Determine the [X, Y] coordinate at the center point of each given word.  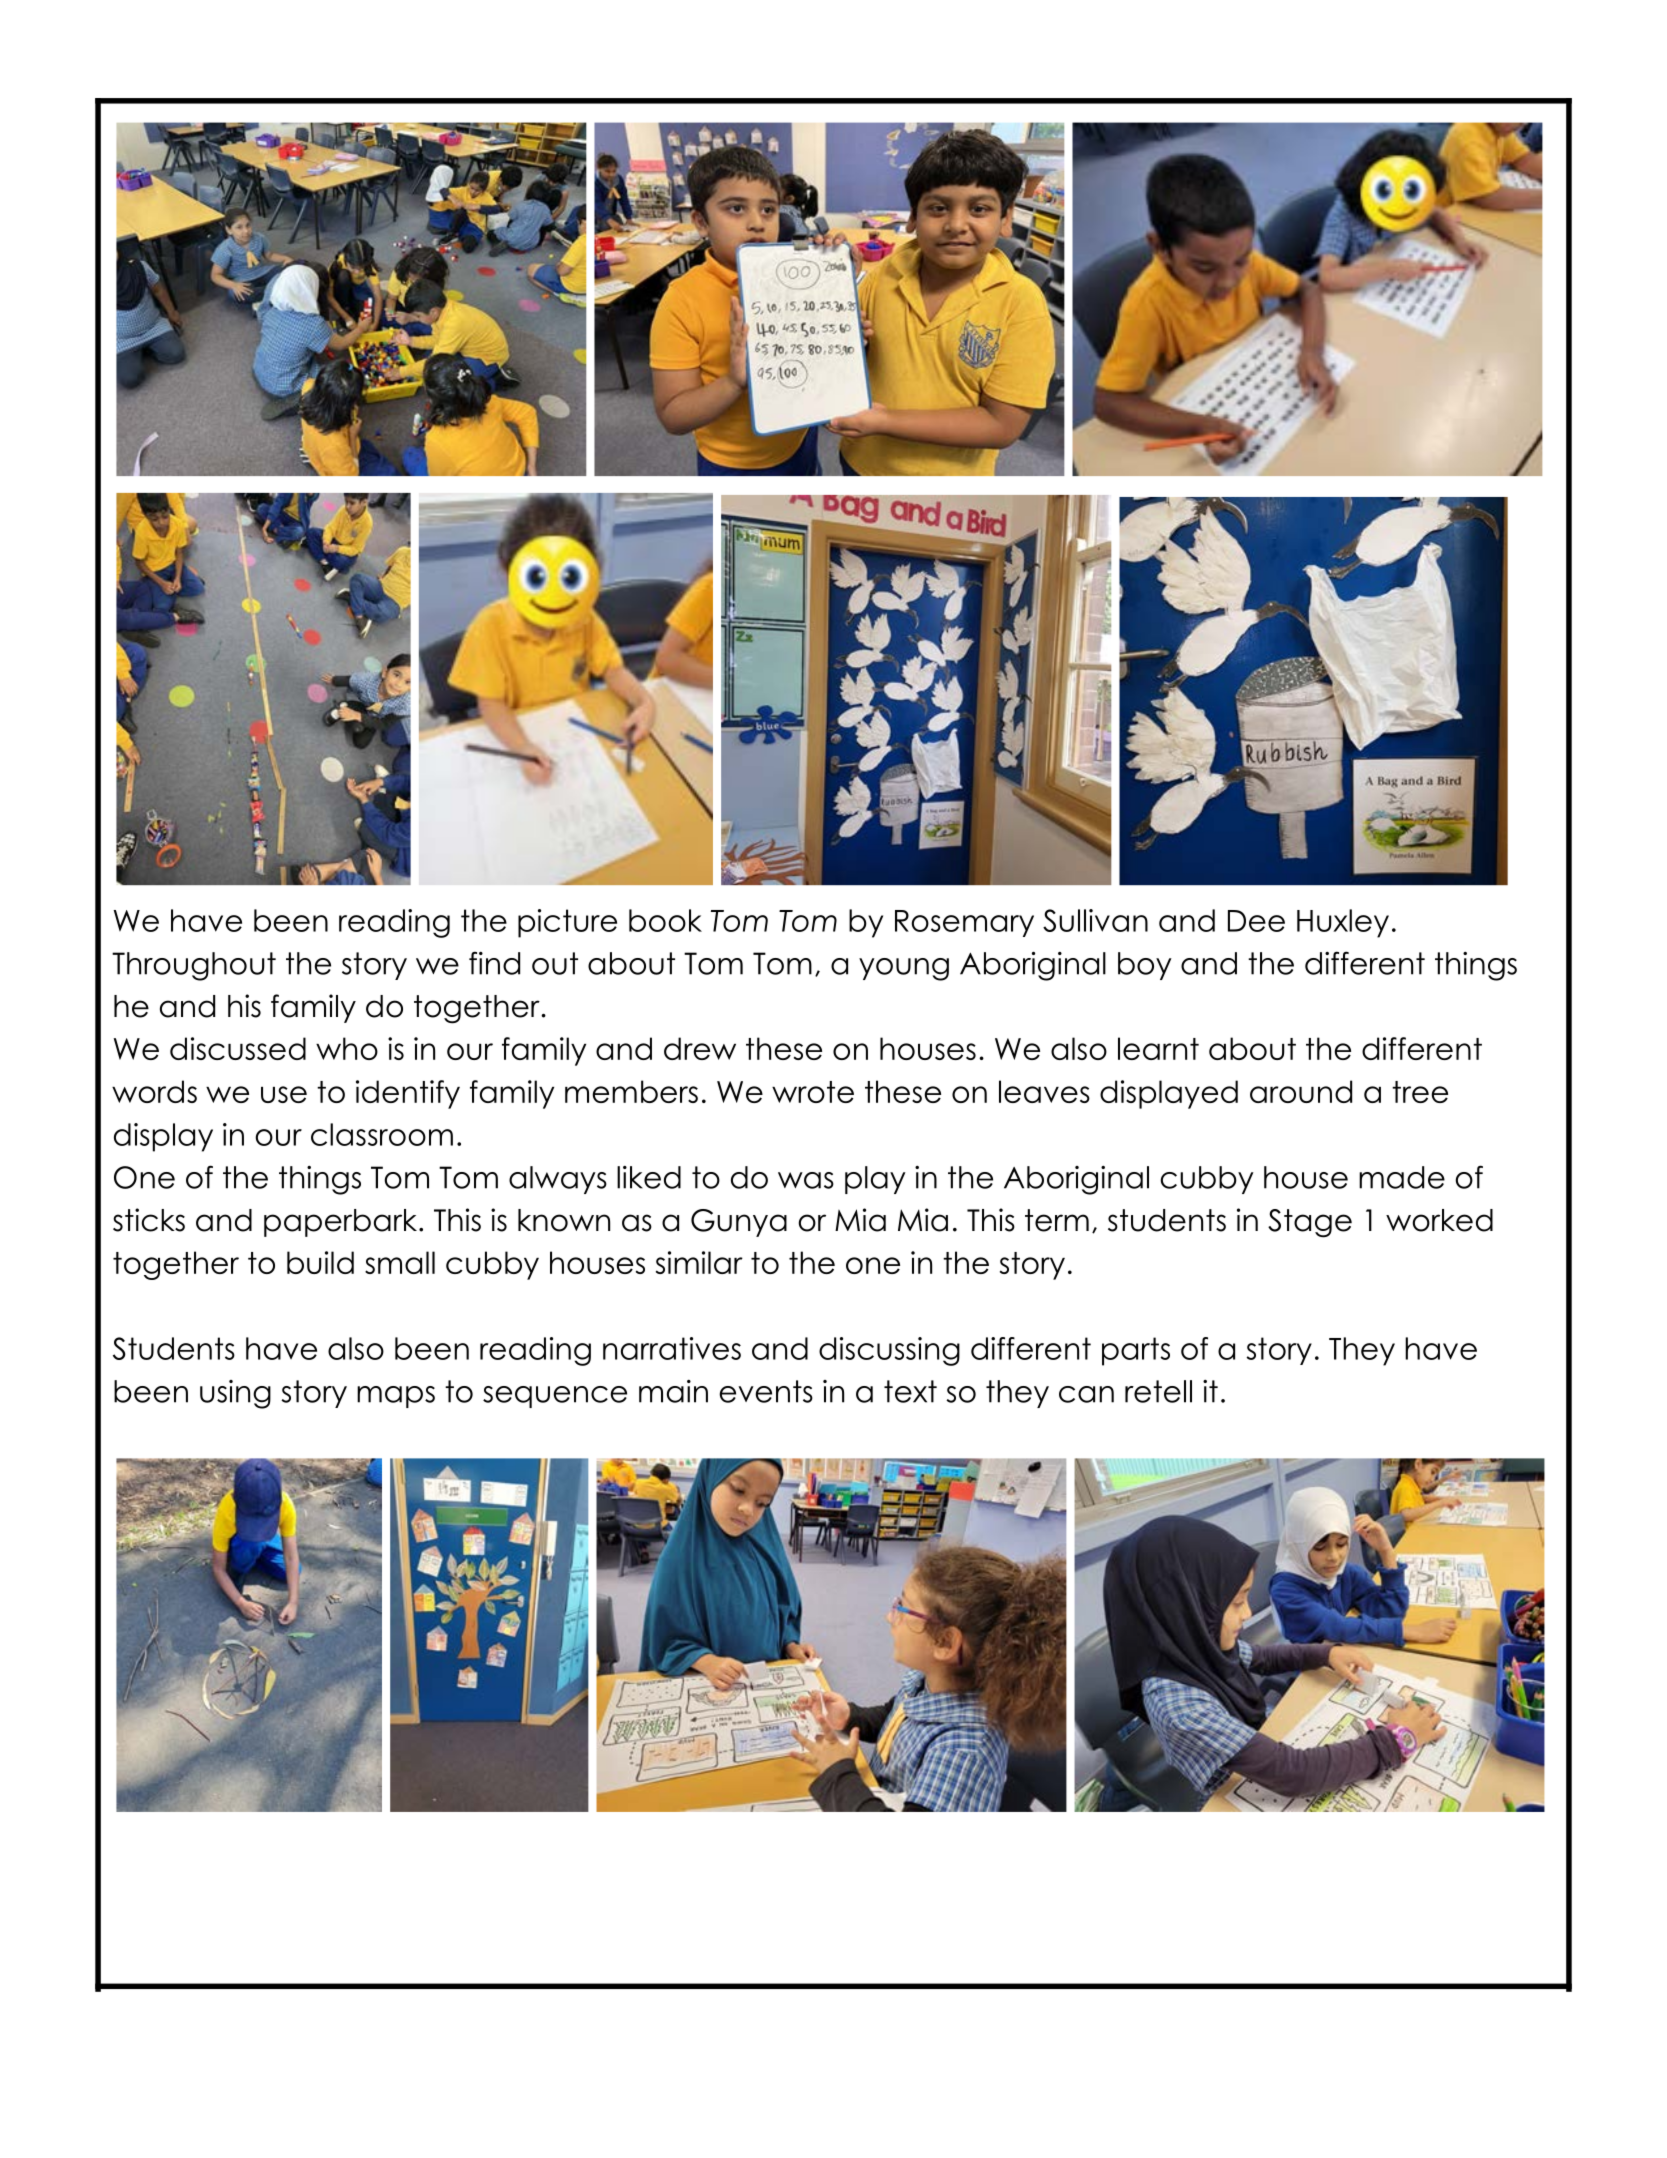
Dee [1256, 921]
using [235, 1394]
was [806, 1180]
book [665, 920]
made [1402, 1177]
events [766, 1391]
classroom [382, 1134]
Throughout [194, 966]
